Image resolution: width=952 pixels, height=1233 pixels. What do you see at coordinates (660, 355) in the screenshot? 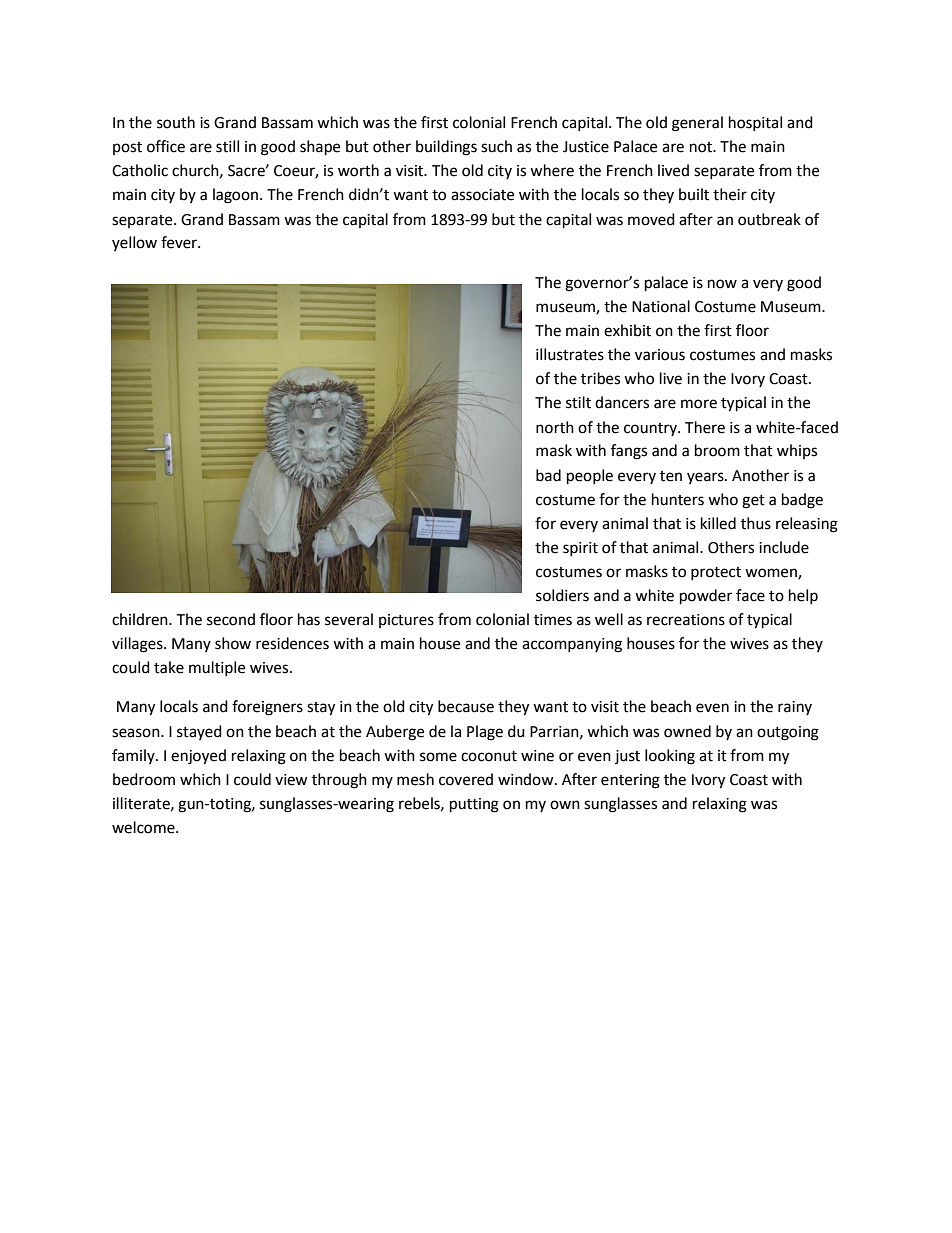
I see `various` at bounding box center [660, 355].
